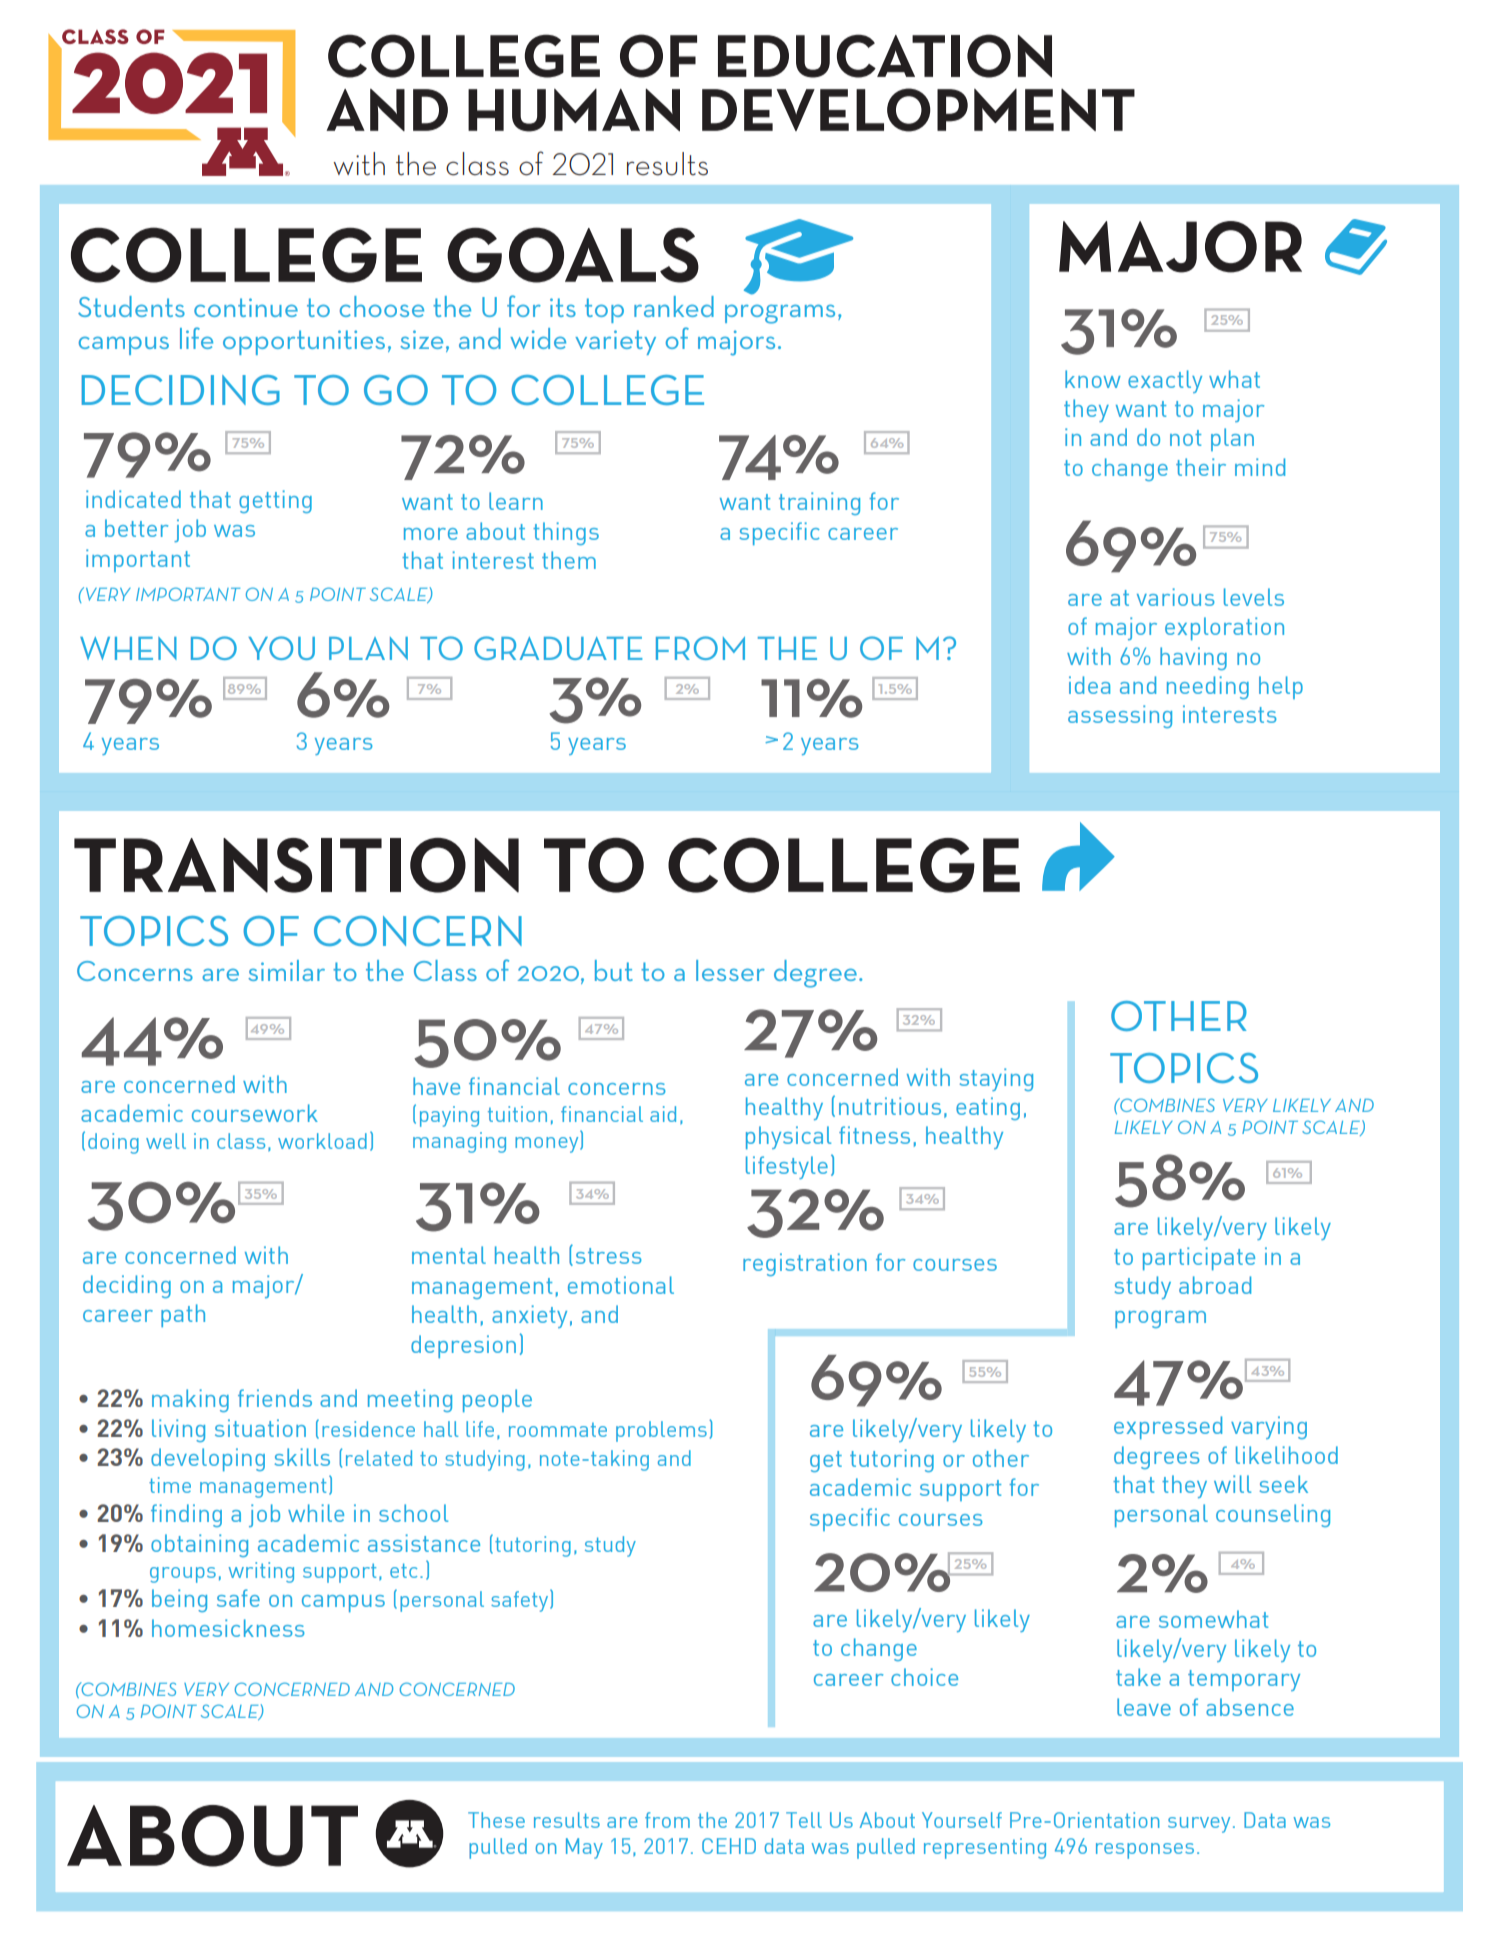  What do you see at coordinates (228, 1628) in the document?
I see `homesickness` at bounding box center [228, 1628].
